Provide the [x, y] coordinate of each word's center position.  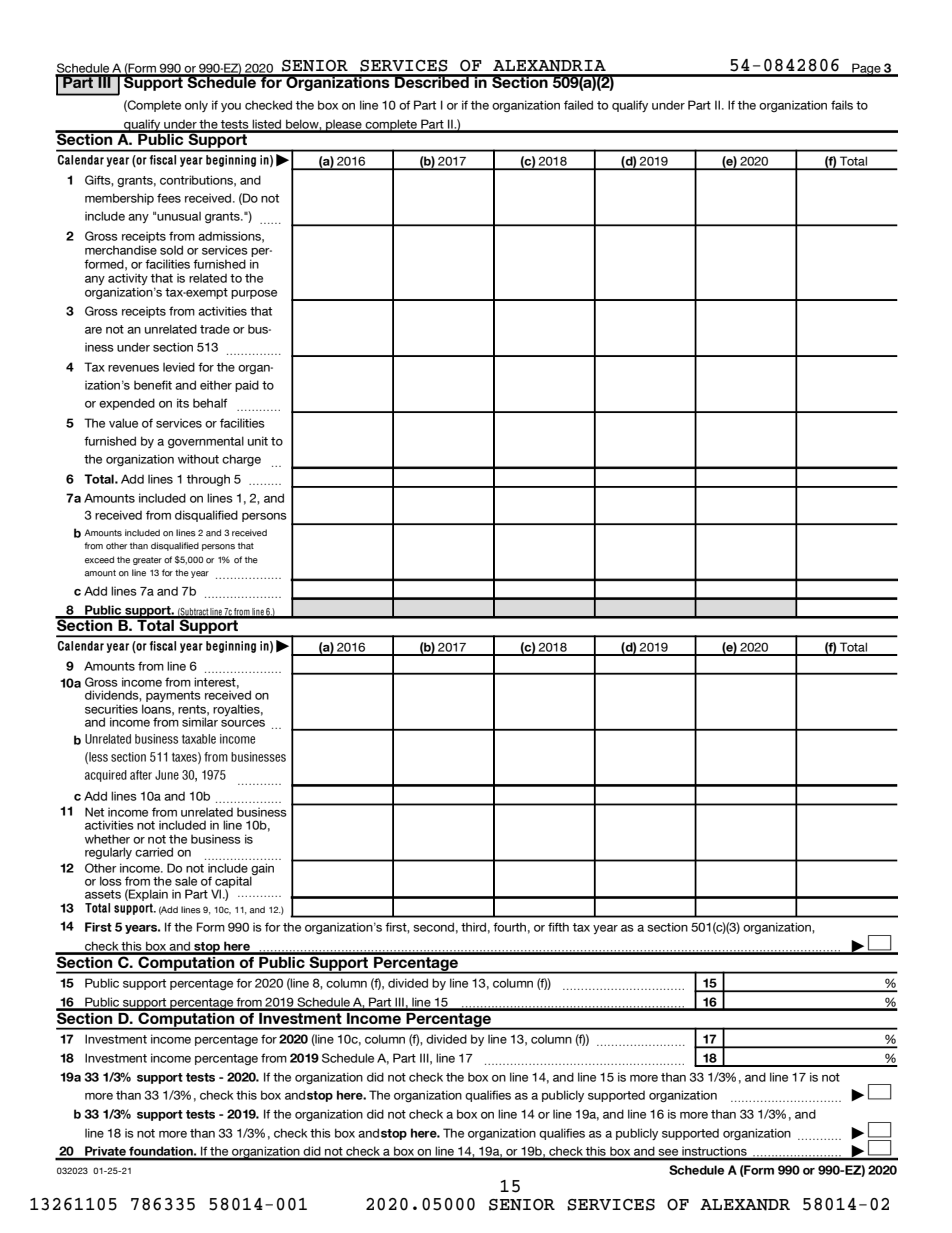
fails [842, 105]
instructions [714, 1153]
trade [215, 329]
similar [200, 721]
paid [247, 386]
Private [105, 1152]
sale [186, 881]
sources [243, 723]
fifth [558, 927]
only [196, 106]
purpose [254, 294]
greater [147, 561]
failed [578, 105]
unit [258, 441]
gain [262, 870]
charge [241, 460]
